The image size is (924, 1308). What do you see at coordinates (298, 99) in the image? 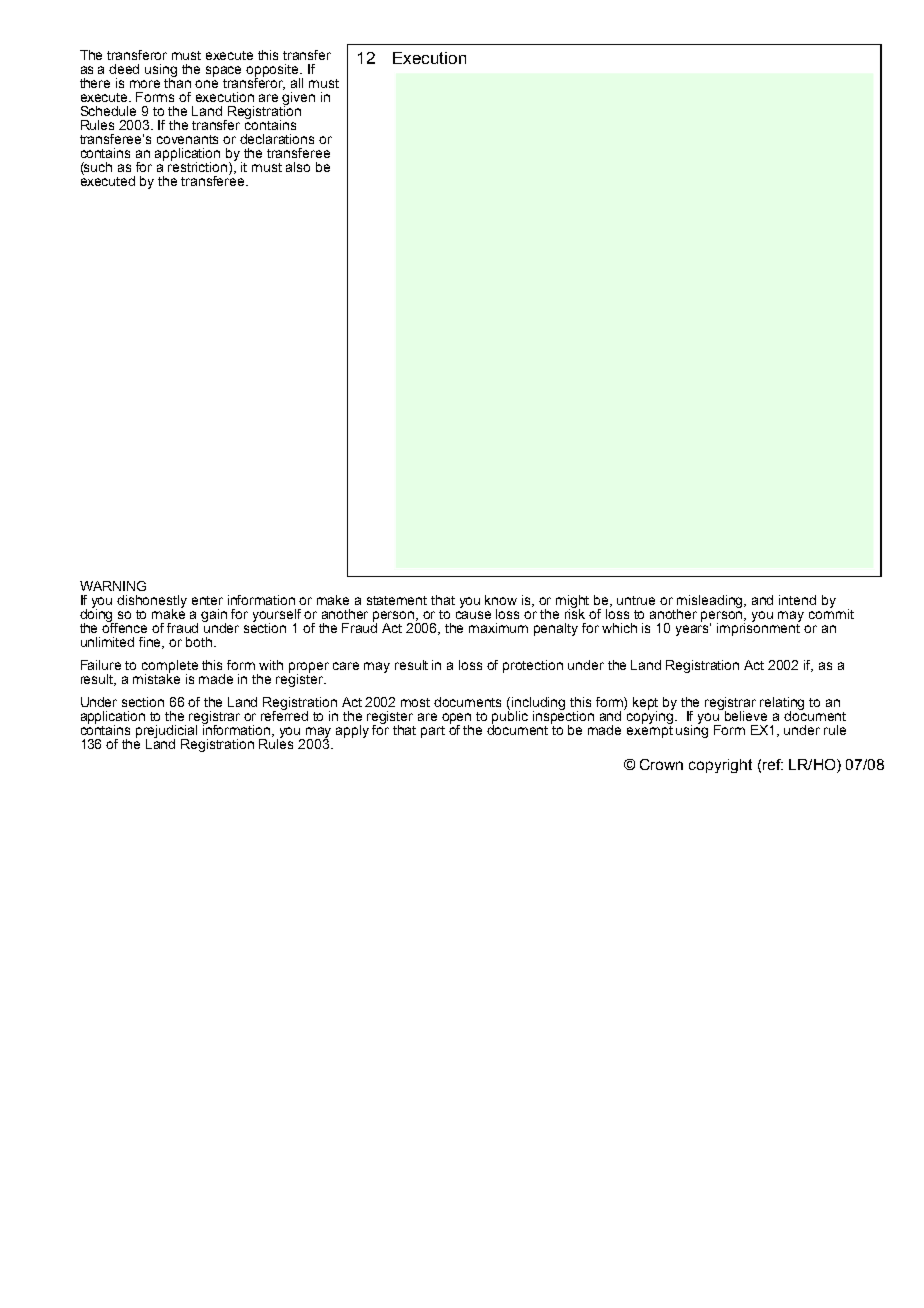
I see `given` at bounding box center [298, 99].
